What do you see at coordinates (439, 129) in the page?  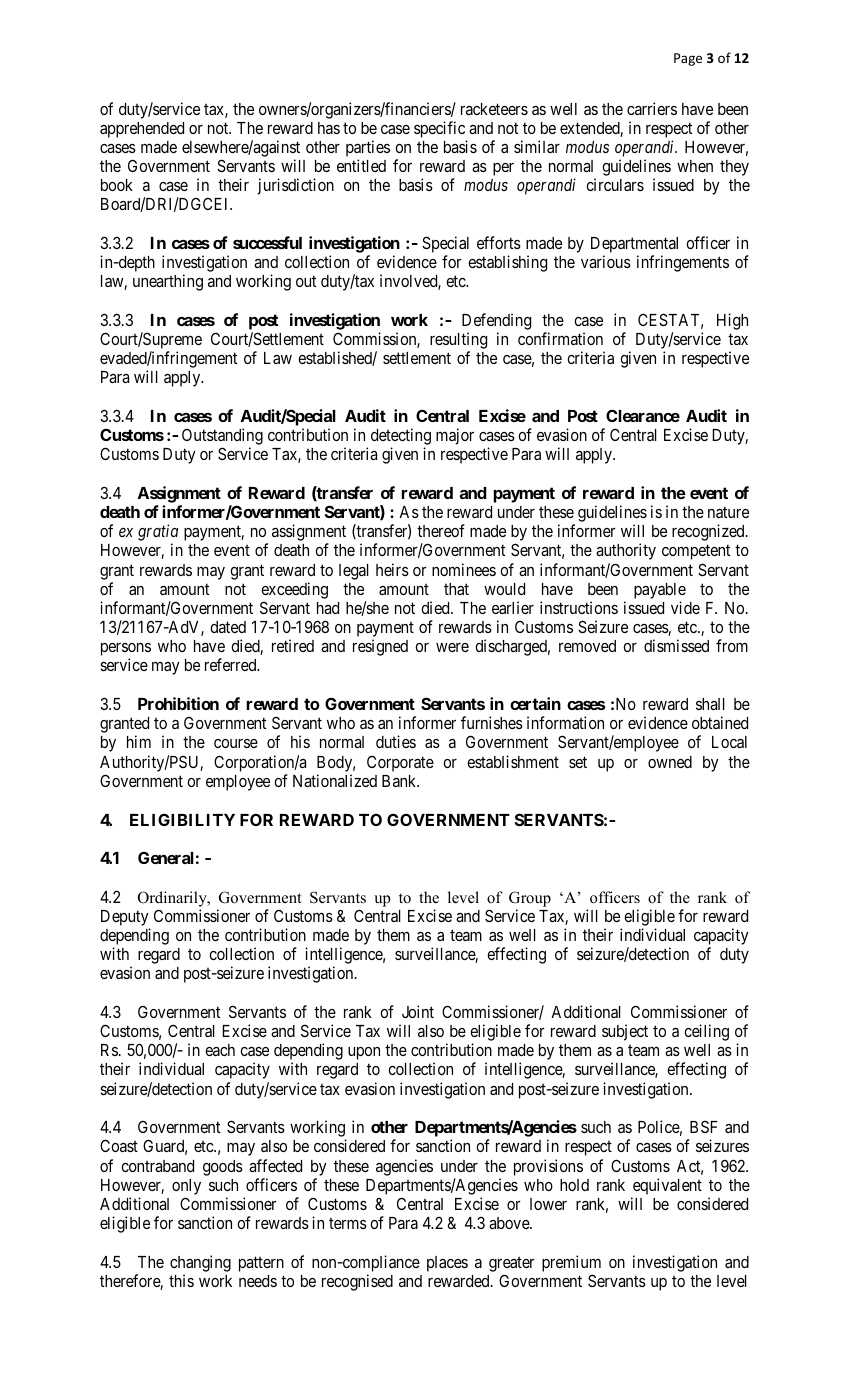 I see `specific` at bounding box center [439, 129].
